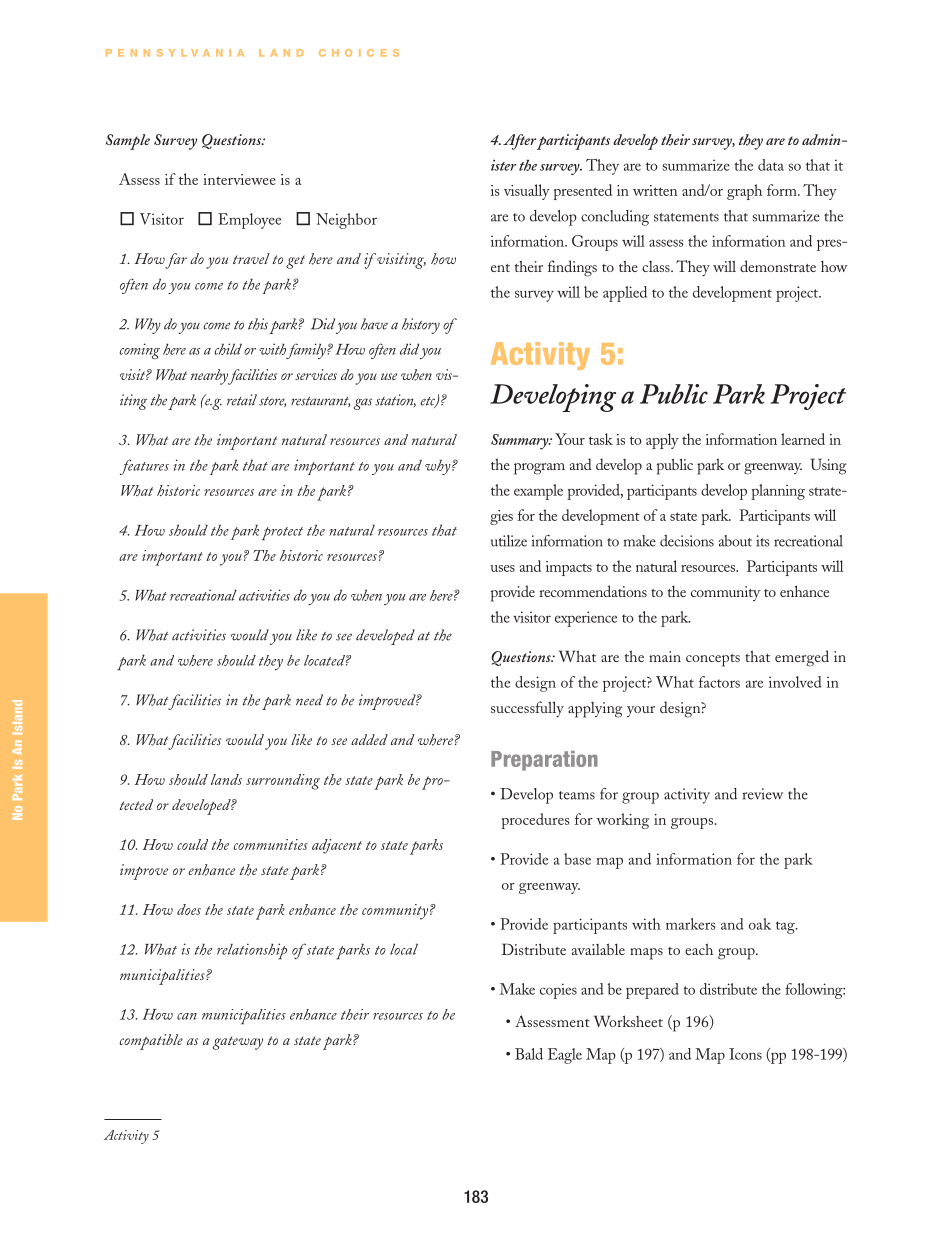 Image resolution: width=952 pixels, height=1238 pixels. I want to click on program, so click(539, 469).
